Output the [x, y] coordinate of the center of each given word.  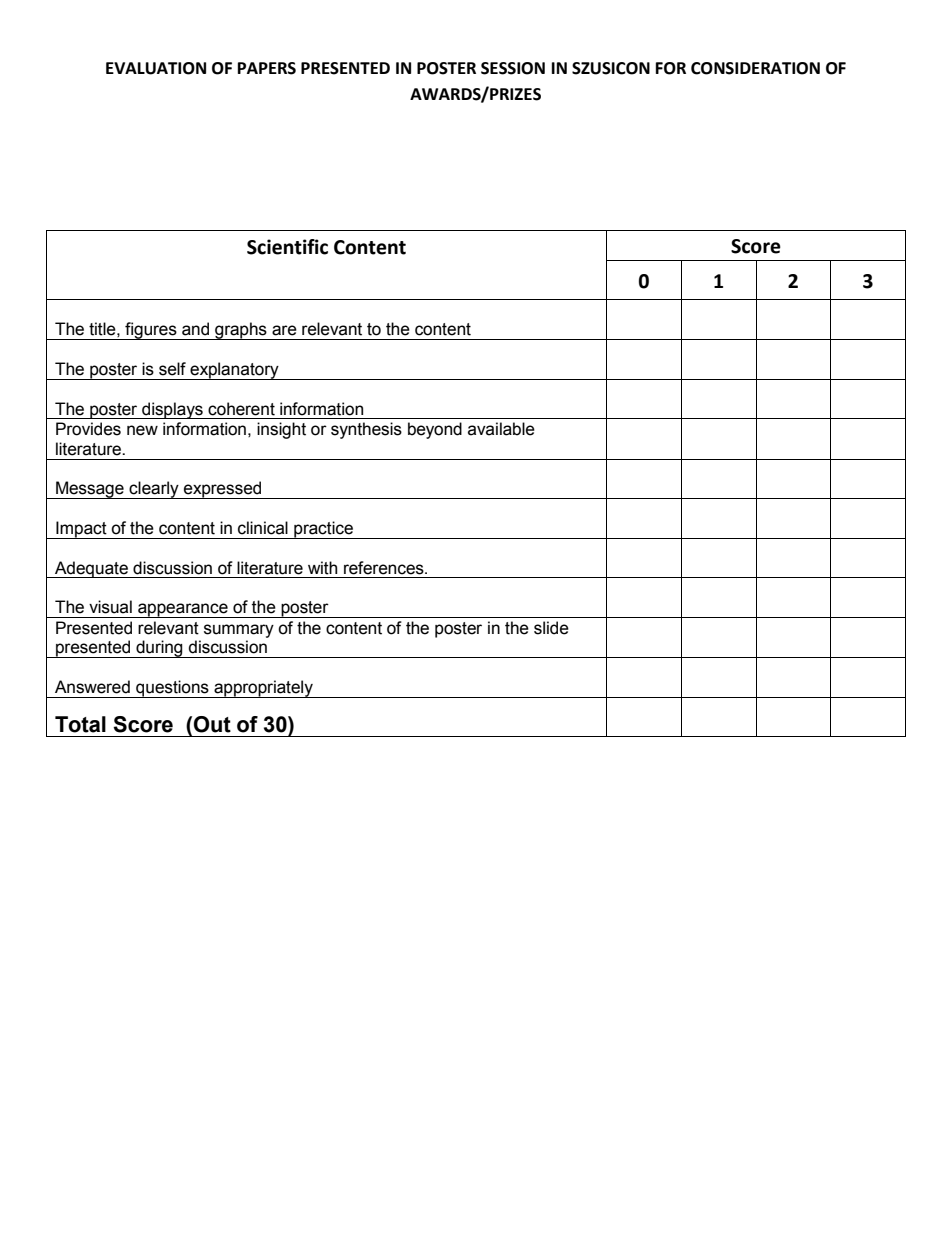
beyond [435, 430]
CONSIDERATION [755, 68]
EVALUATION [156, 68]
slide [551, 628]
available [501, 429]
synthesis [366, 430]
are [284, 330]
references [385, 568]
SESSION [513, 68]
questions [172, 689]
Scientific [287, 247]
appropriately [263, 689]
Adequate [91, 569]
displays [172, 410]
